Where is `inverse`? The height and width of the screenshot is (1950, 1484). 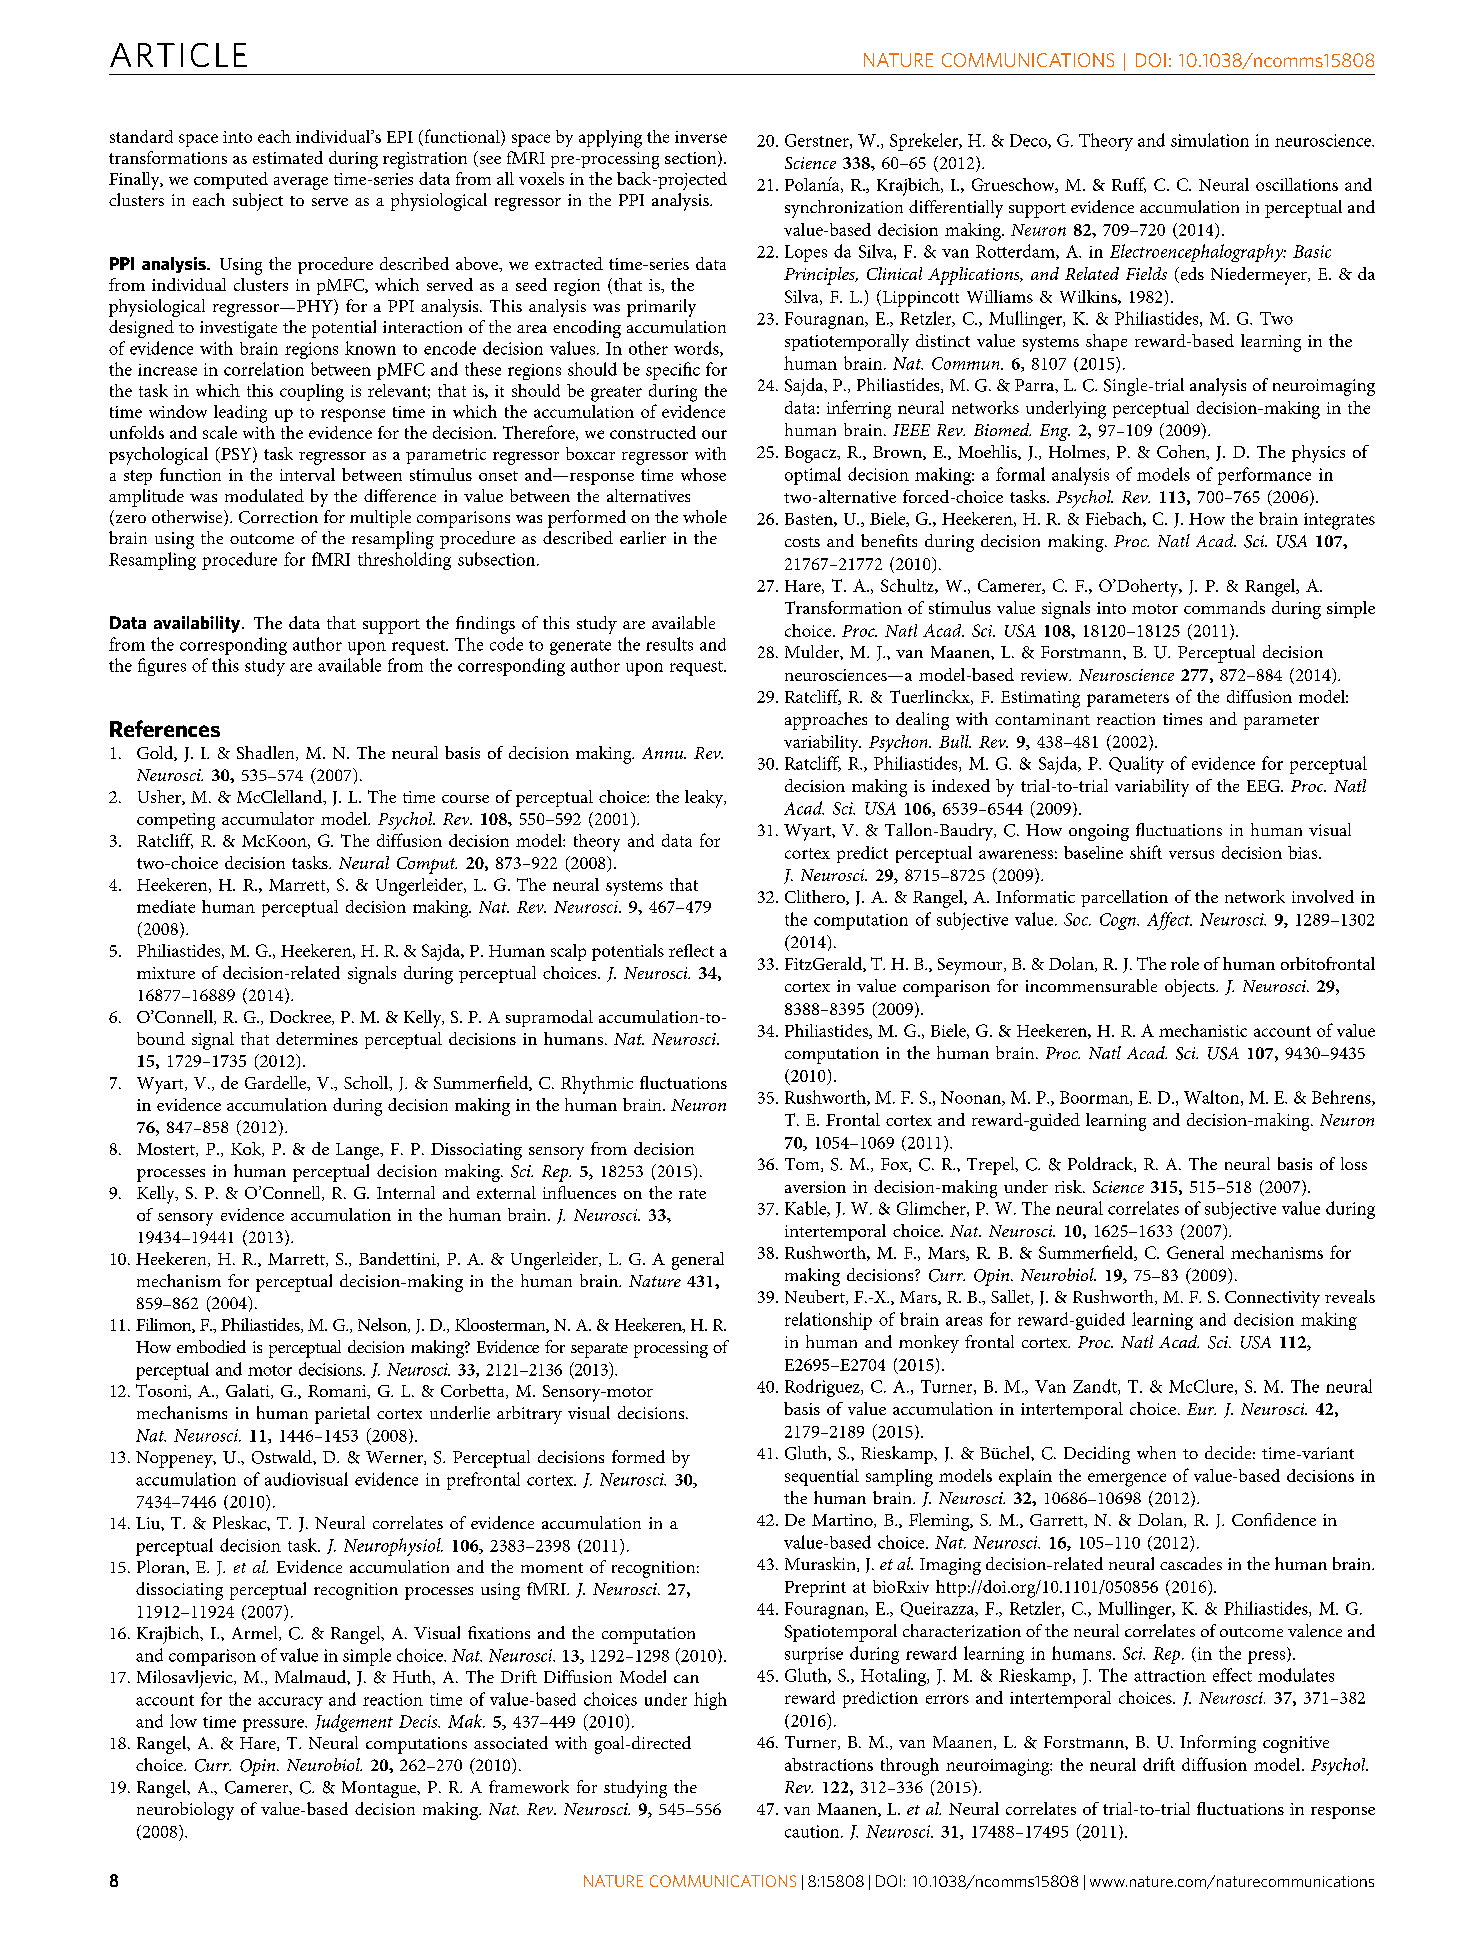 inverse is located at coordinates (701, 137).
